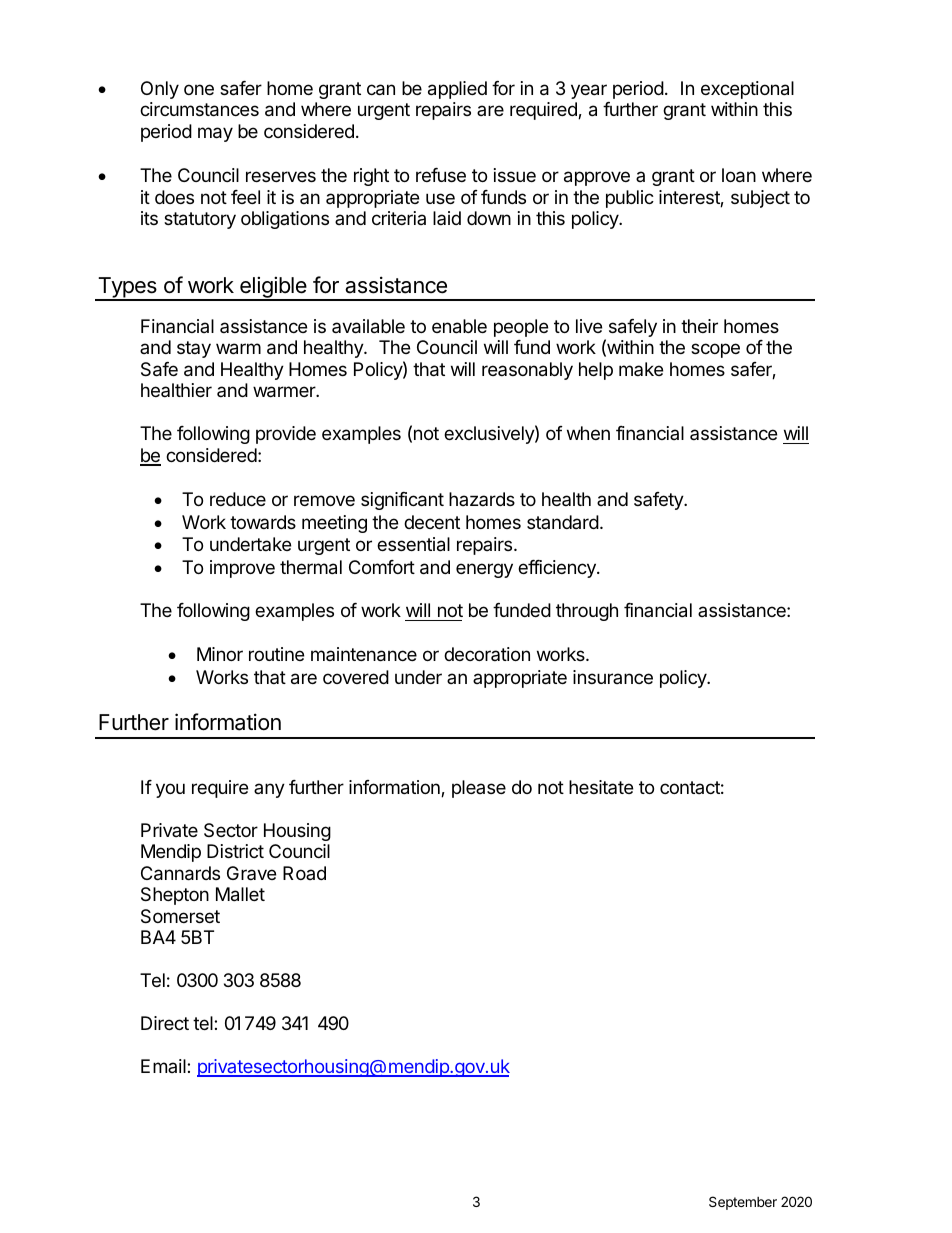  What do you see at coordinates (164, 1066) in the page?
I see `Email` at bounding box center [164, 1066].
